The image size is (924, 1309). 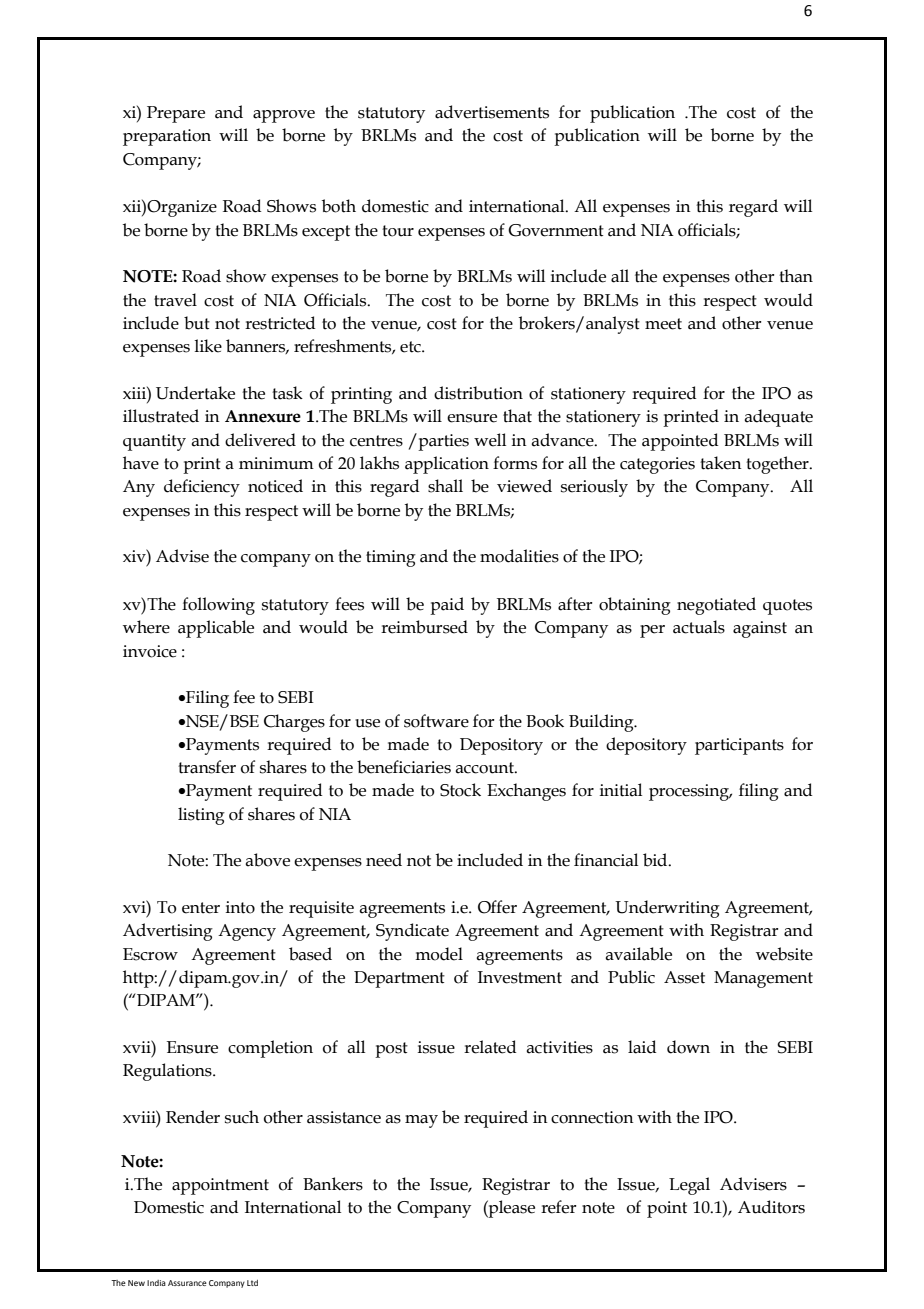 What do you see at coordinates (492, 112) in the screenshot?
I see `advertisements` at bounding box center [492, 112].
